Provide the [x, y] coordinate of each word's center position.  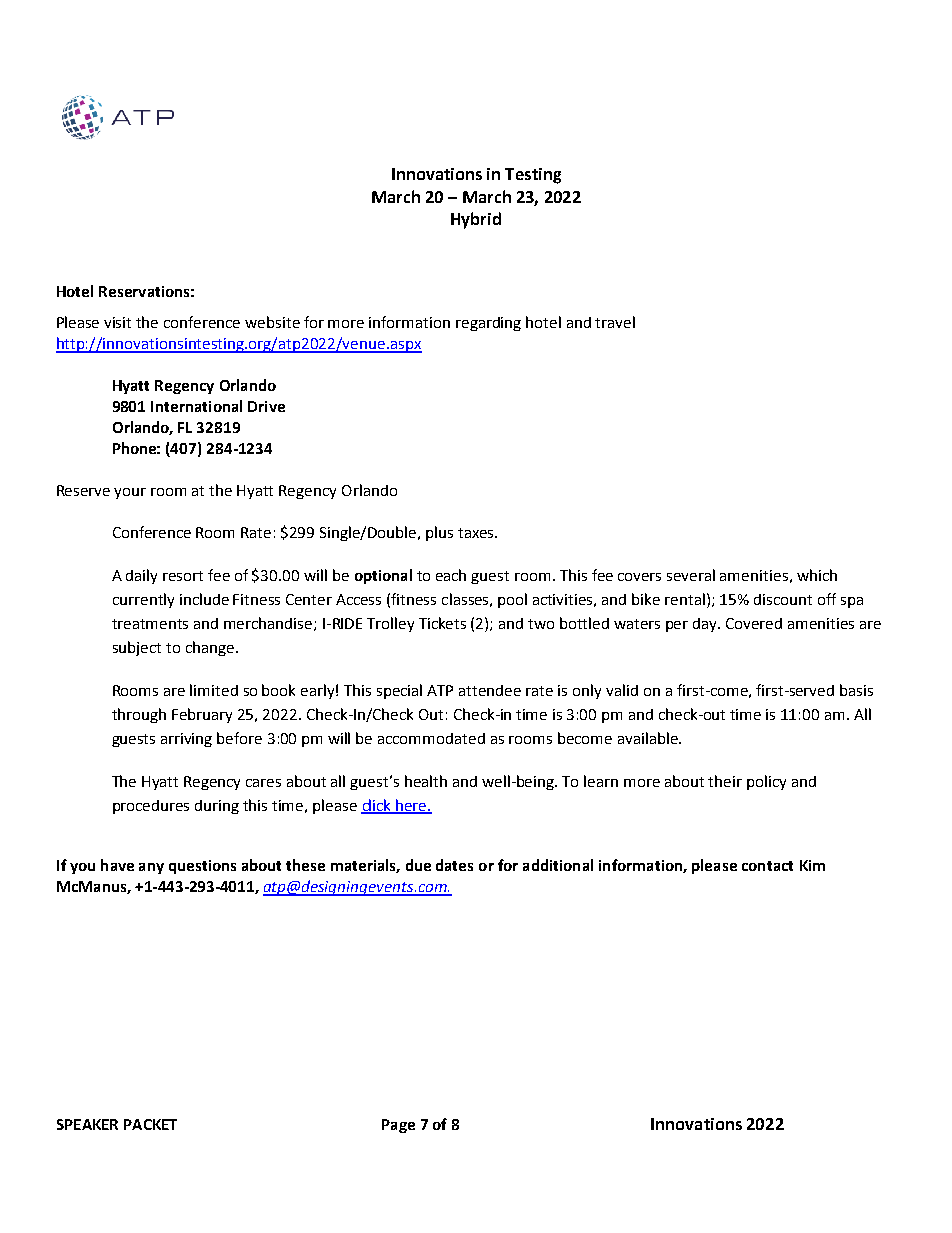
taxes [477, 533]
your [130, 493]
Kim [812, 865]
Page [398, 1126]
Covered [754, 623]
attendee [490, 690]
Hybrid [476, 220]
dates [454, 865]
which [817, 575]
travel [615, 322]
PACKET [150, 1124]
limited [214, 690]
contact [767, 866]
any [151, 868]
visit [117, 322]
